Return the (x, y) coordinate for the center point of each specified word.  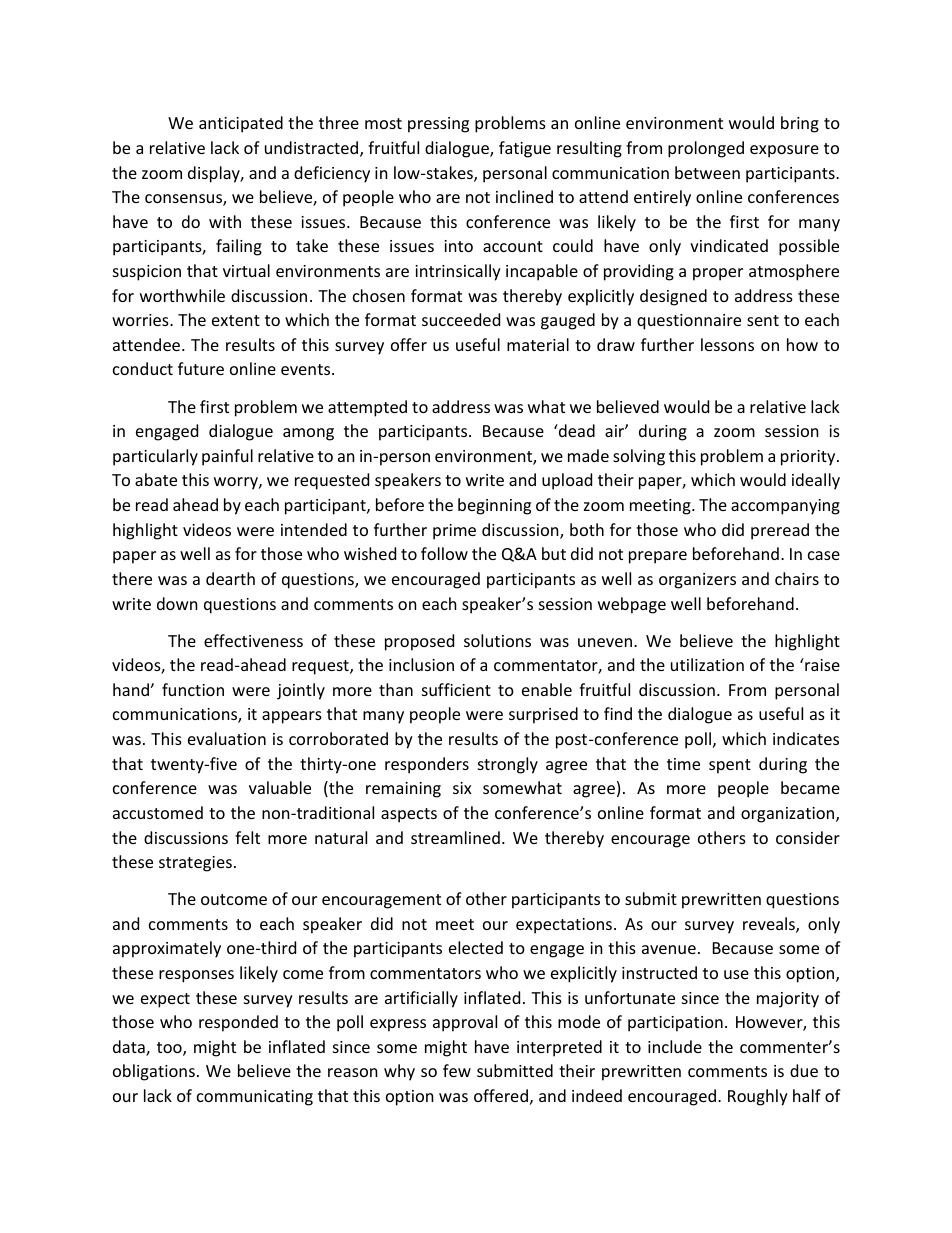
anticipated (241, 124)
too (170, 1049)
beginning (494, 506)
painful (227, 457)
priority (809, 458)
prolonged (706, 149)
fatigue (525, 149)
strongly (508, 765)
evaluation (227, 738)
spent (730, 766)
